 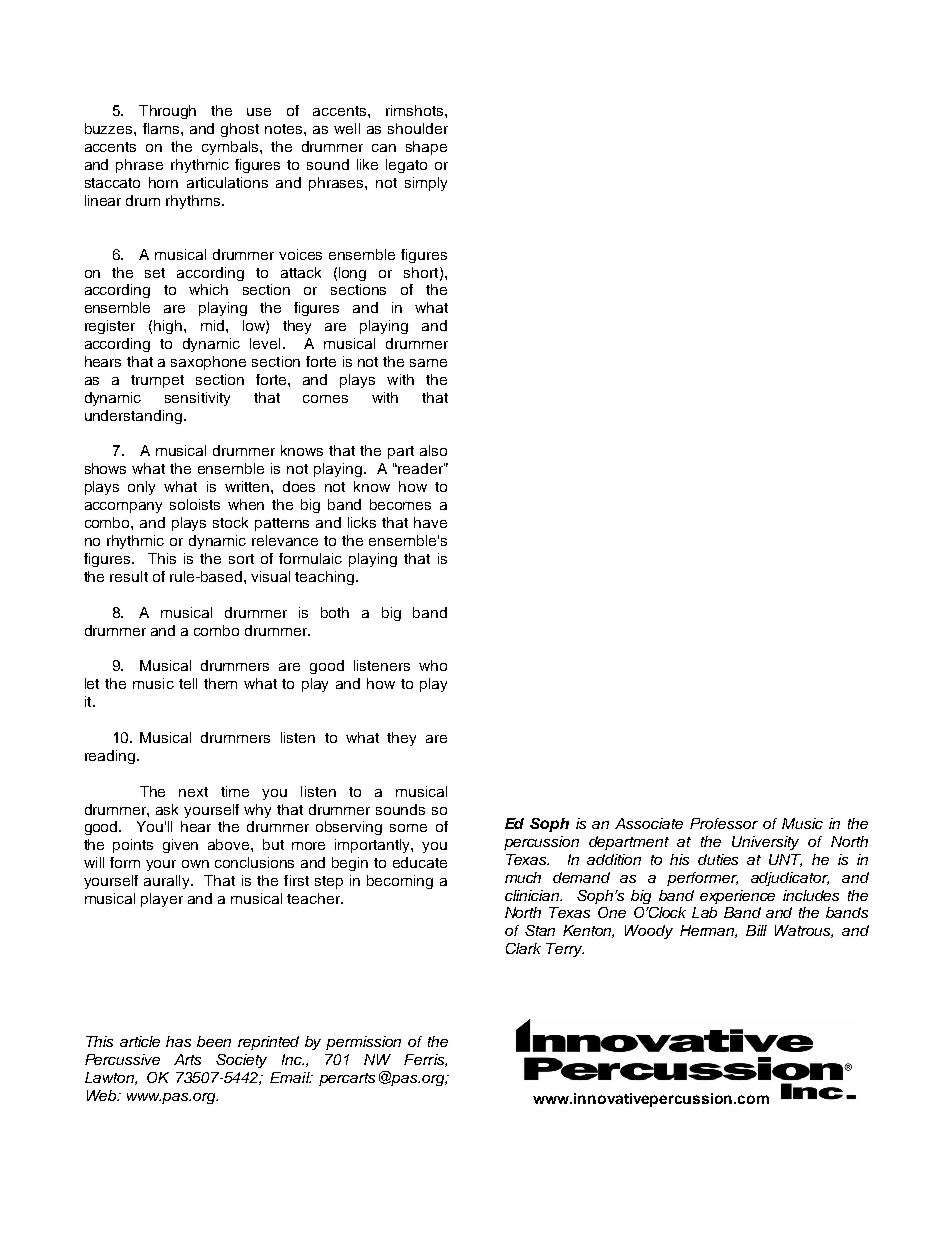 I want to click on Bill, so click(x=756, y=930).
